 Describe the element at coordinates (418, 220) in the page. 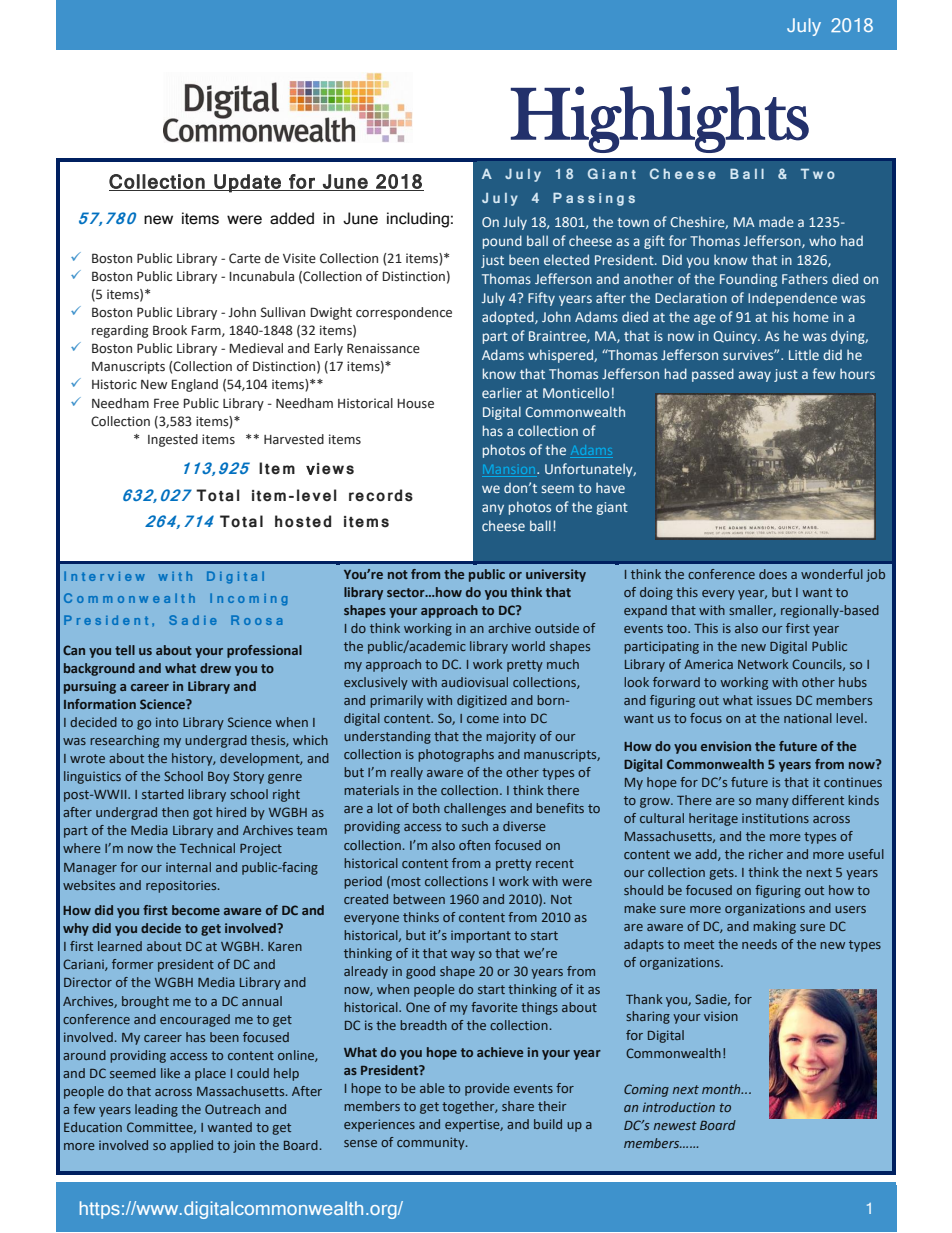

I see `including` at that location.
